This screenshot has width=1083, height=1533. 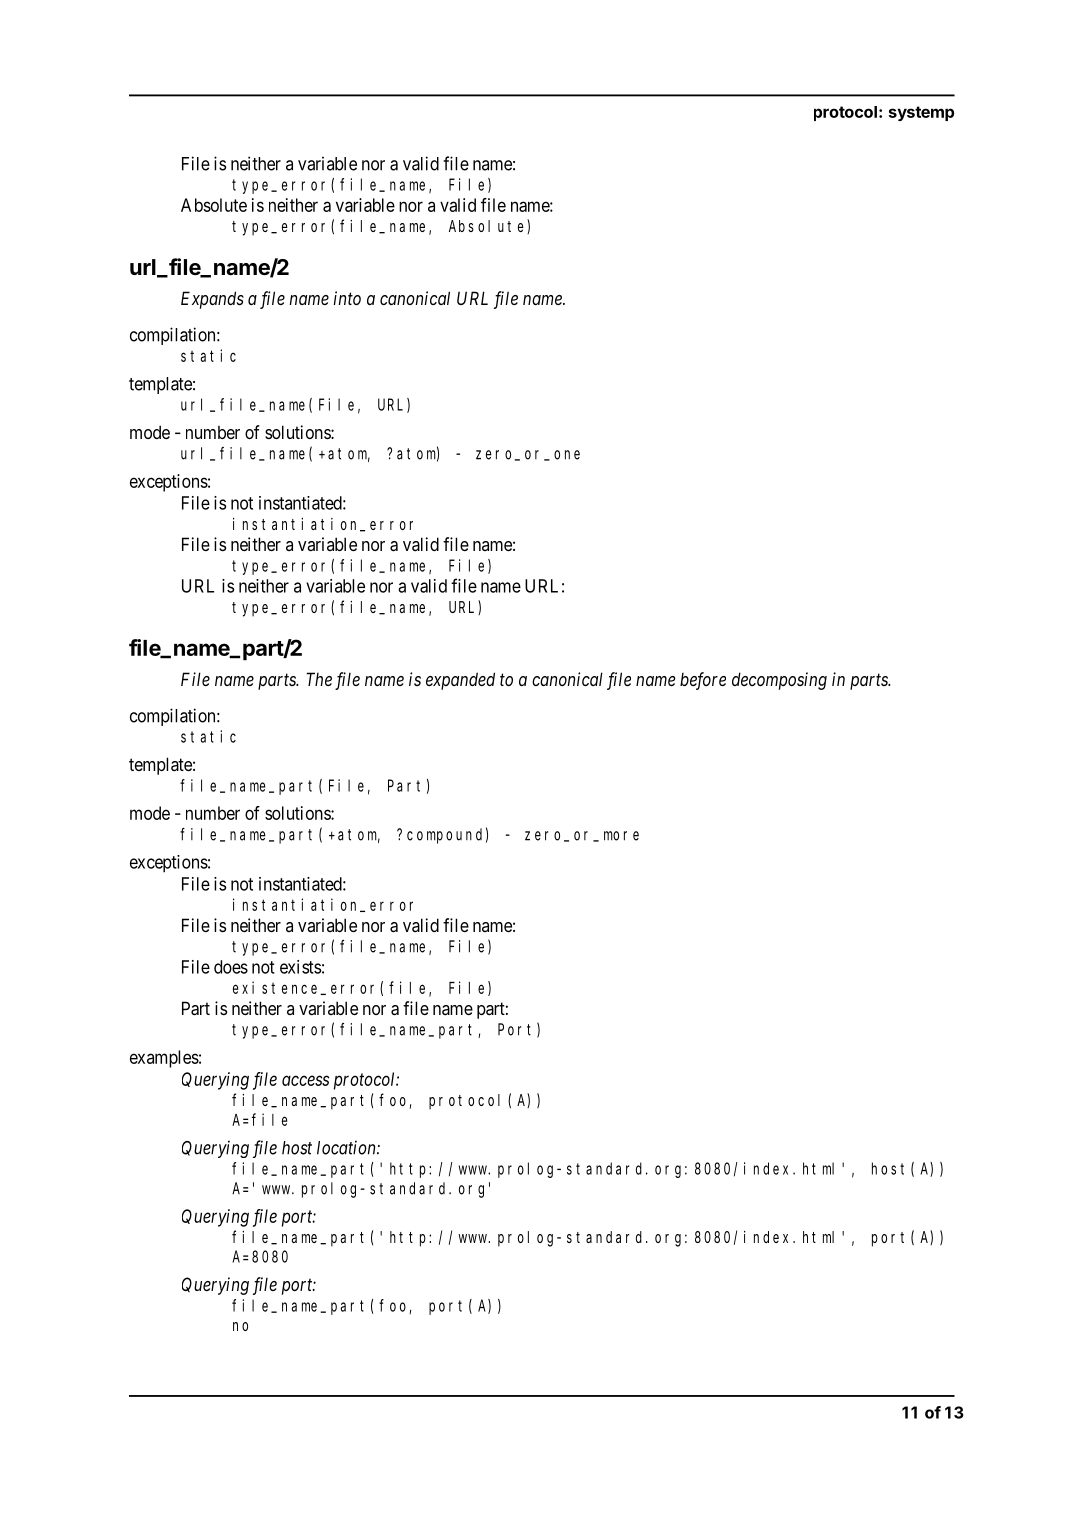 What do you see at coordinates (703, 681) in the screenshot?
I see `before` at bounding box center [703, 681].
